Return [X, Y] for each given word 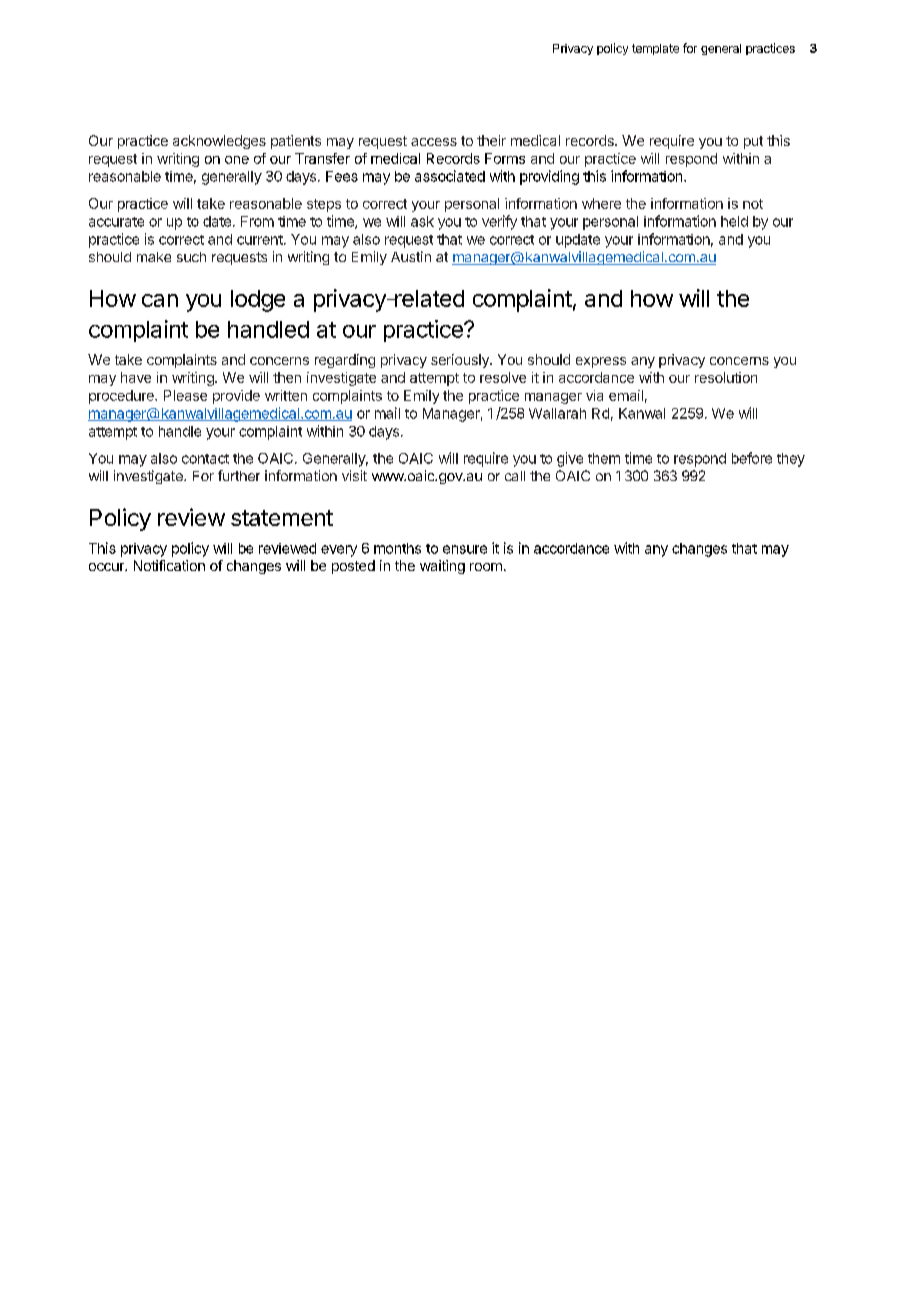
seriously [461, 361]
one [237, 160]
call [515, 476]
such [191, 257]
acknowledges [219, 142]
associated [450, 176]
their [491, 140]
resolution [726, 377]
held [734, 221]
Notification [169, 565]
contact [205, 459]
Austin [411, 256]
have [136, 377]
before [752, 458]
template [655, 49]
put [753, 142]
